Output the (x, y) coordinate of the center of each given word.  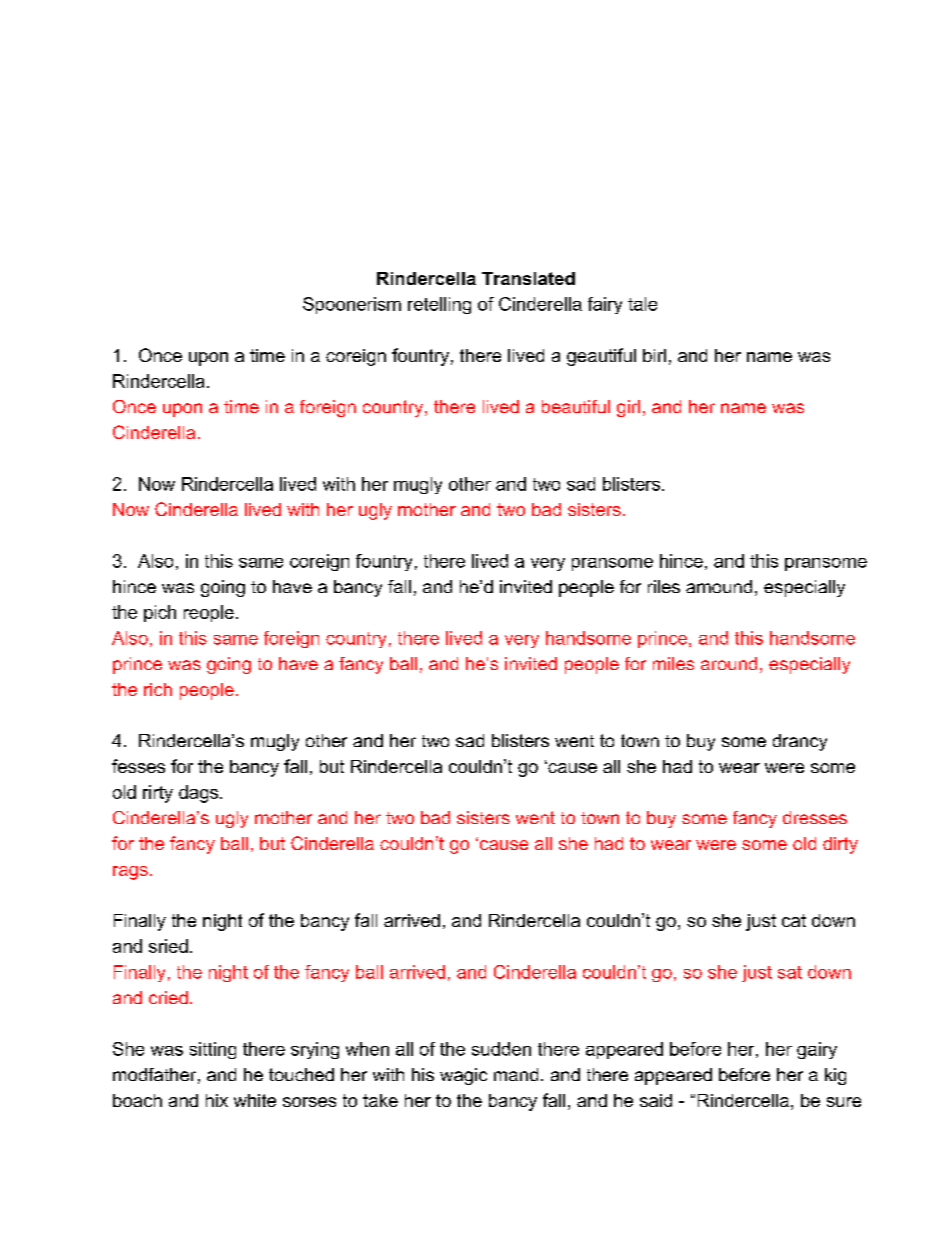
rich (158, 689)
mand (516, 1074)
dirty (840, 845)
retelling (439, 305)
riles (664, 586)
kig (835, 1076)
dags (200, 794)
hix (217, 1100)
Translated (528, 278)
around (729, 663)
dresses (815, 817)
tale (642, 304)
